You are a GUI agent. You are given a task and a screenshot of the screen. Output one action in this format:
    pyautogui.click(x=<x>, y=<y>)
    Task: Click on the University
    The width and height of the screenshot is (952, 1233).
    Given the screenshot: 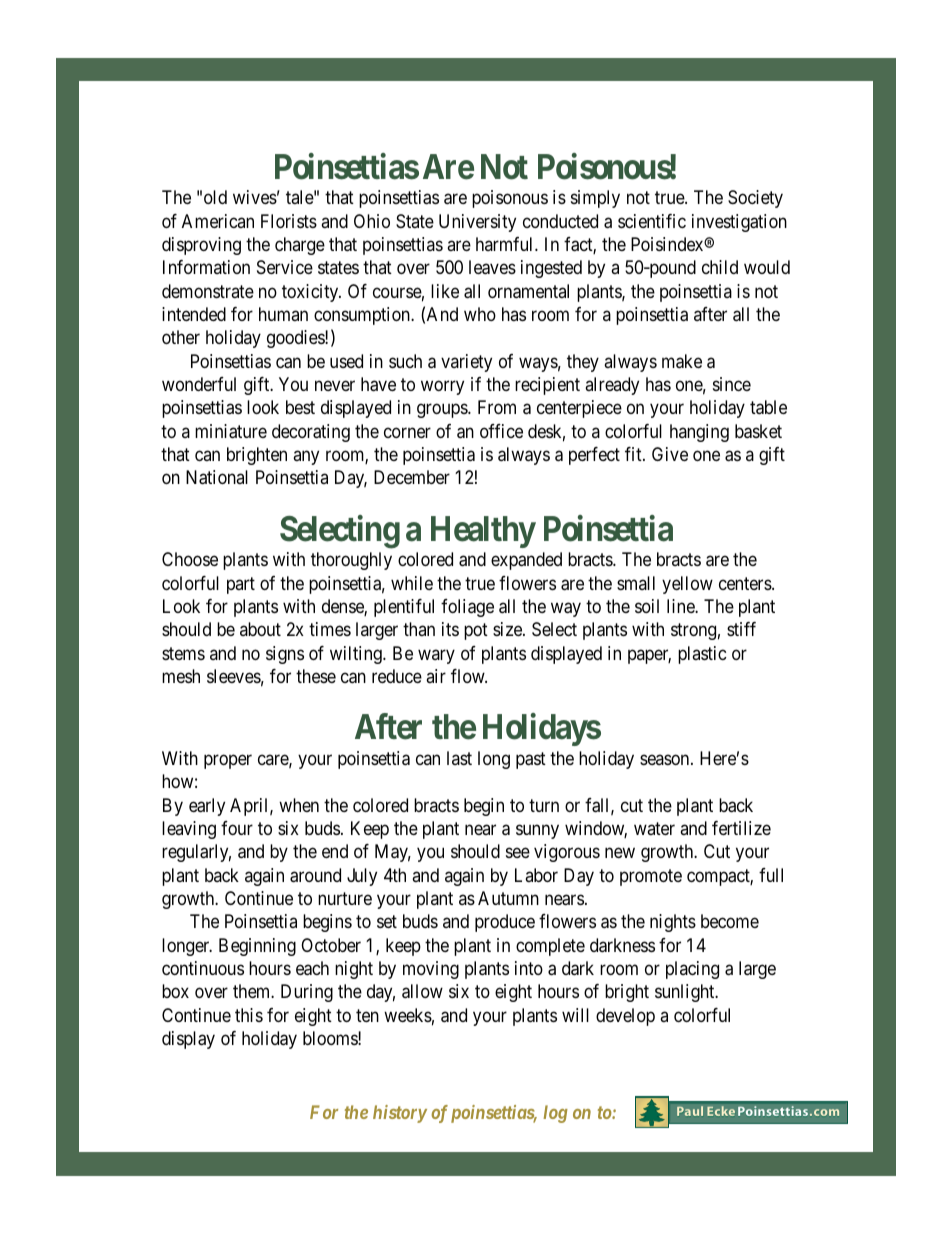 What is the action you would take?
    pyautogui.click(x=477, y=223)
